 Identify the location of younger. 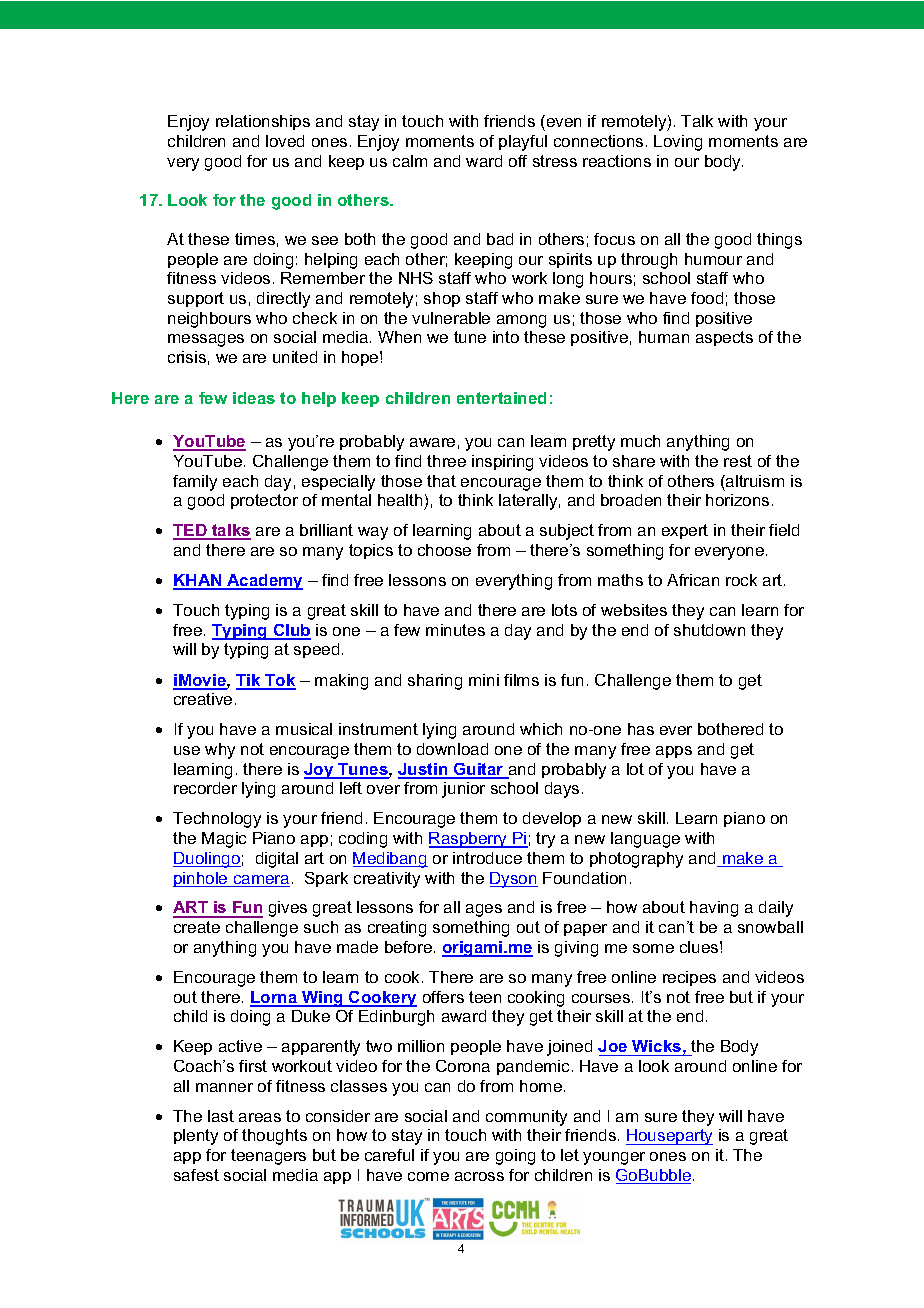
(614, 1158).
